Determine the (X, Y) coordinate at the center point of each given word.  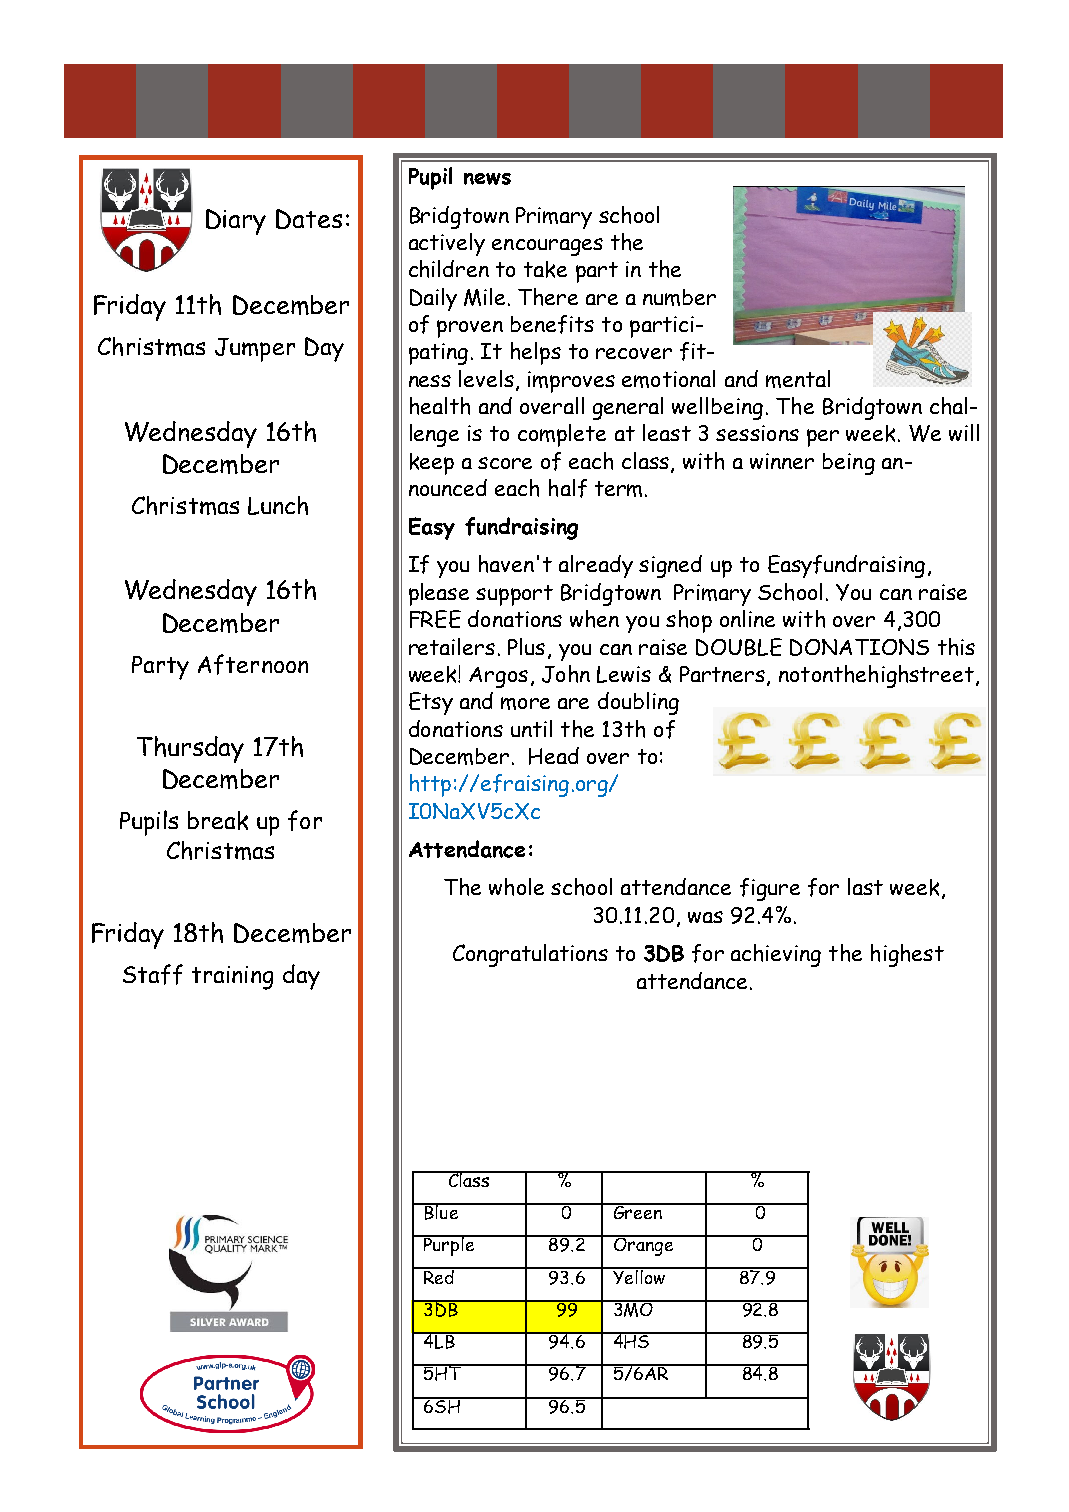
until (531, 728)
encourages (547, 247)
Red (439, 1275)
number (679, 297)
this (956, 647)
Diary (236, 222)
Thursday (190, 749)
